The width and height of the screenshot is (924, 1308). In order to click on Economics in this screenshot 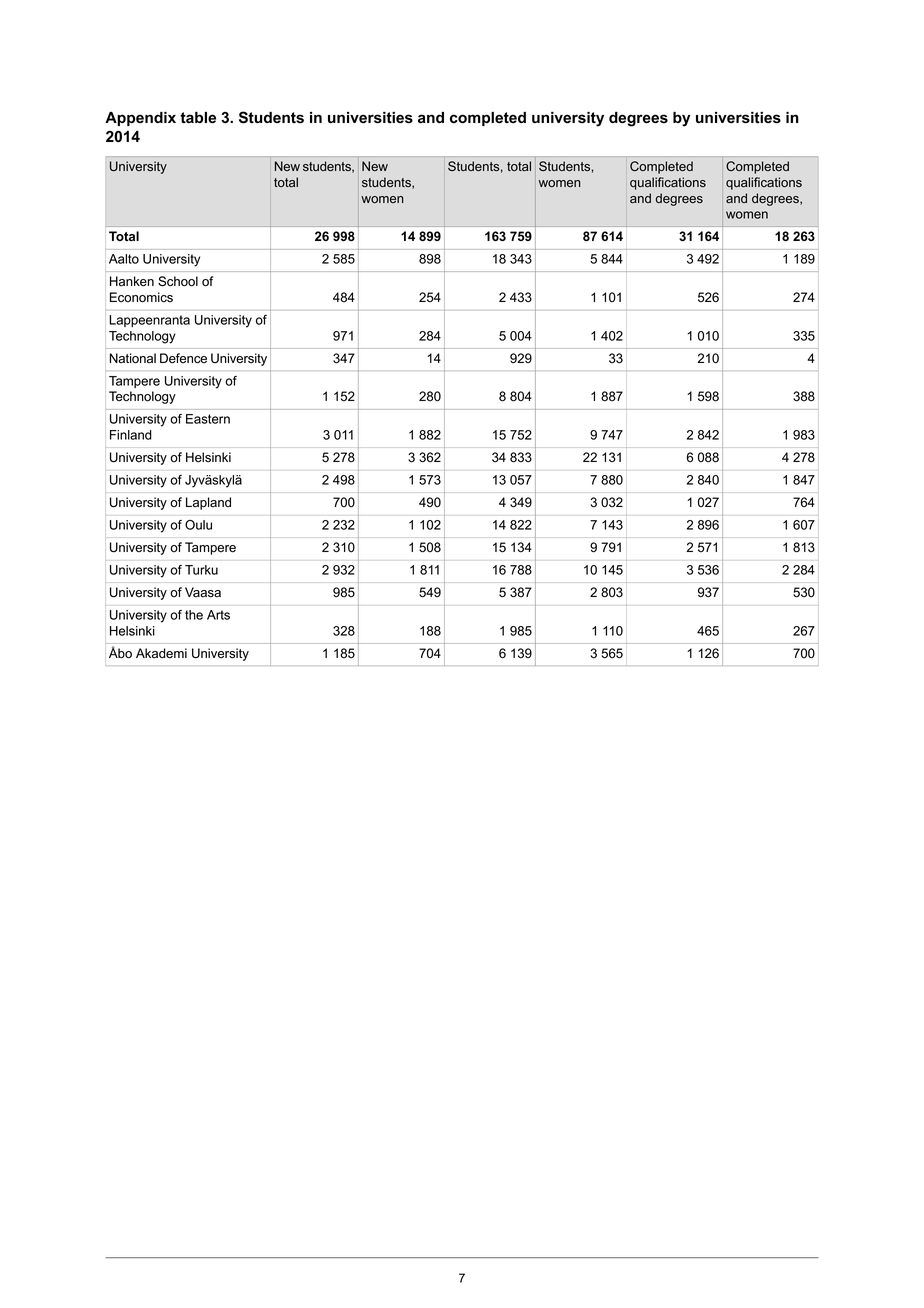, I will do `click(141, 297)`.
